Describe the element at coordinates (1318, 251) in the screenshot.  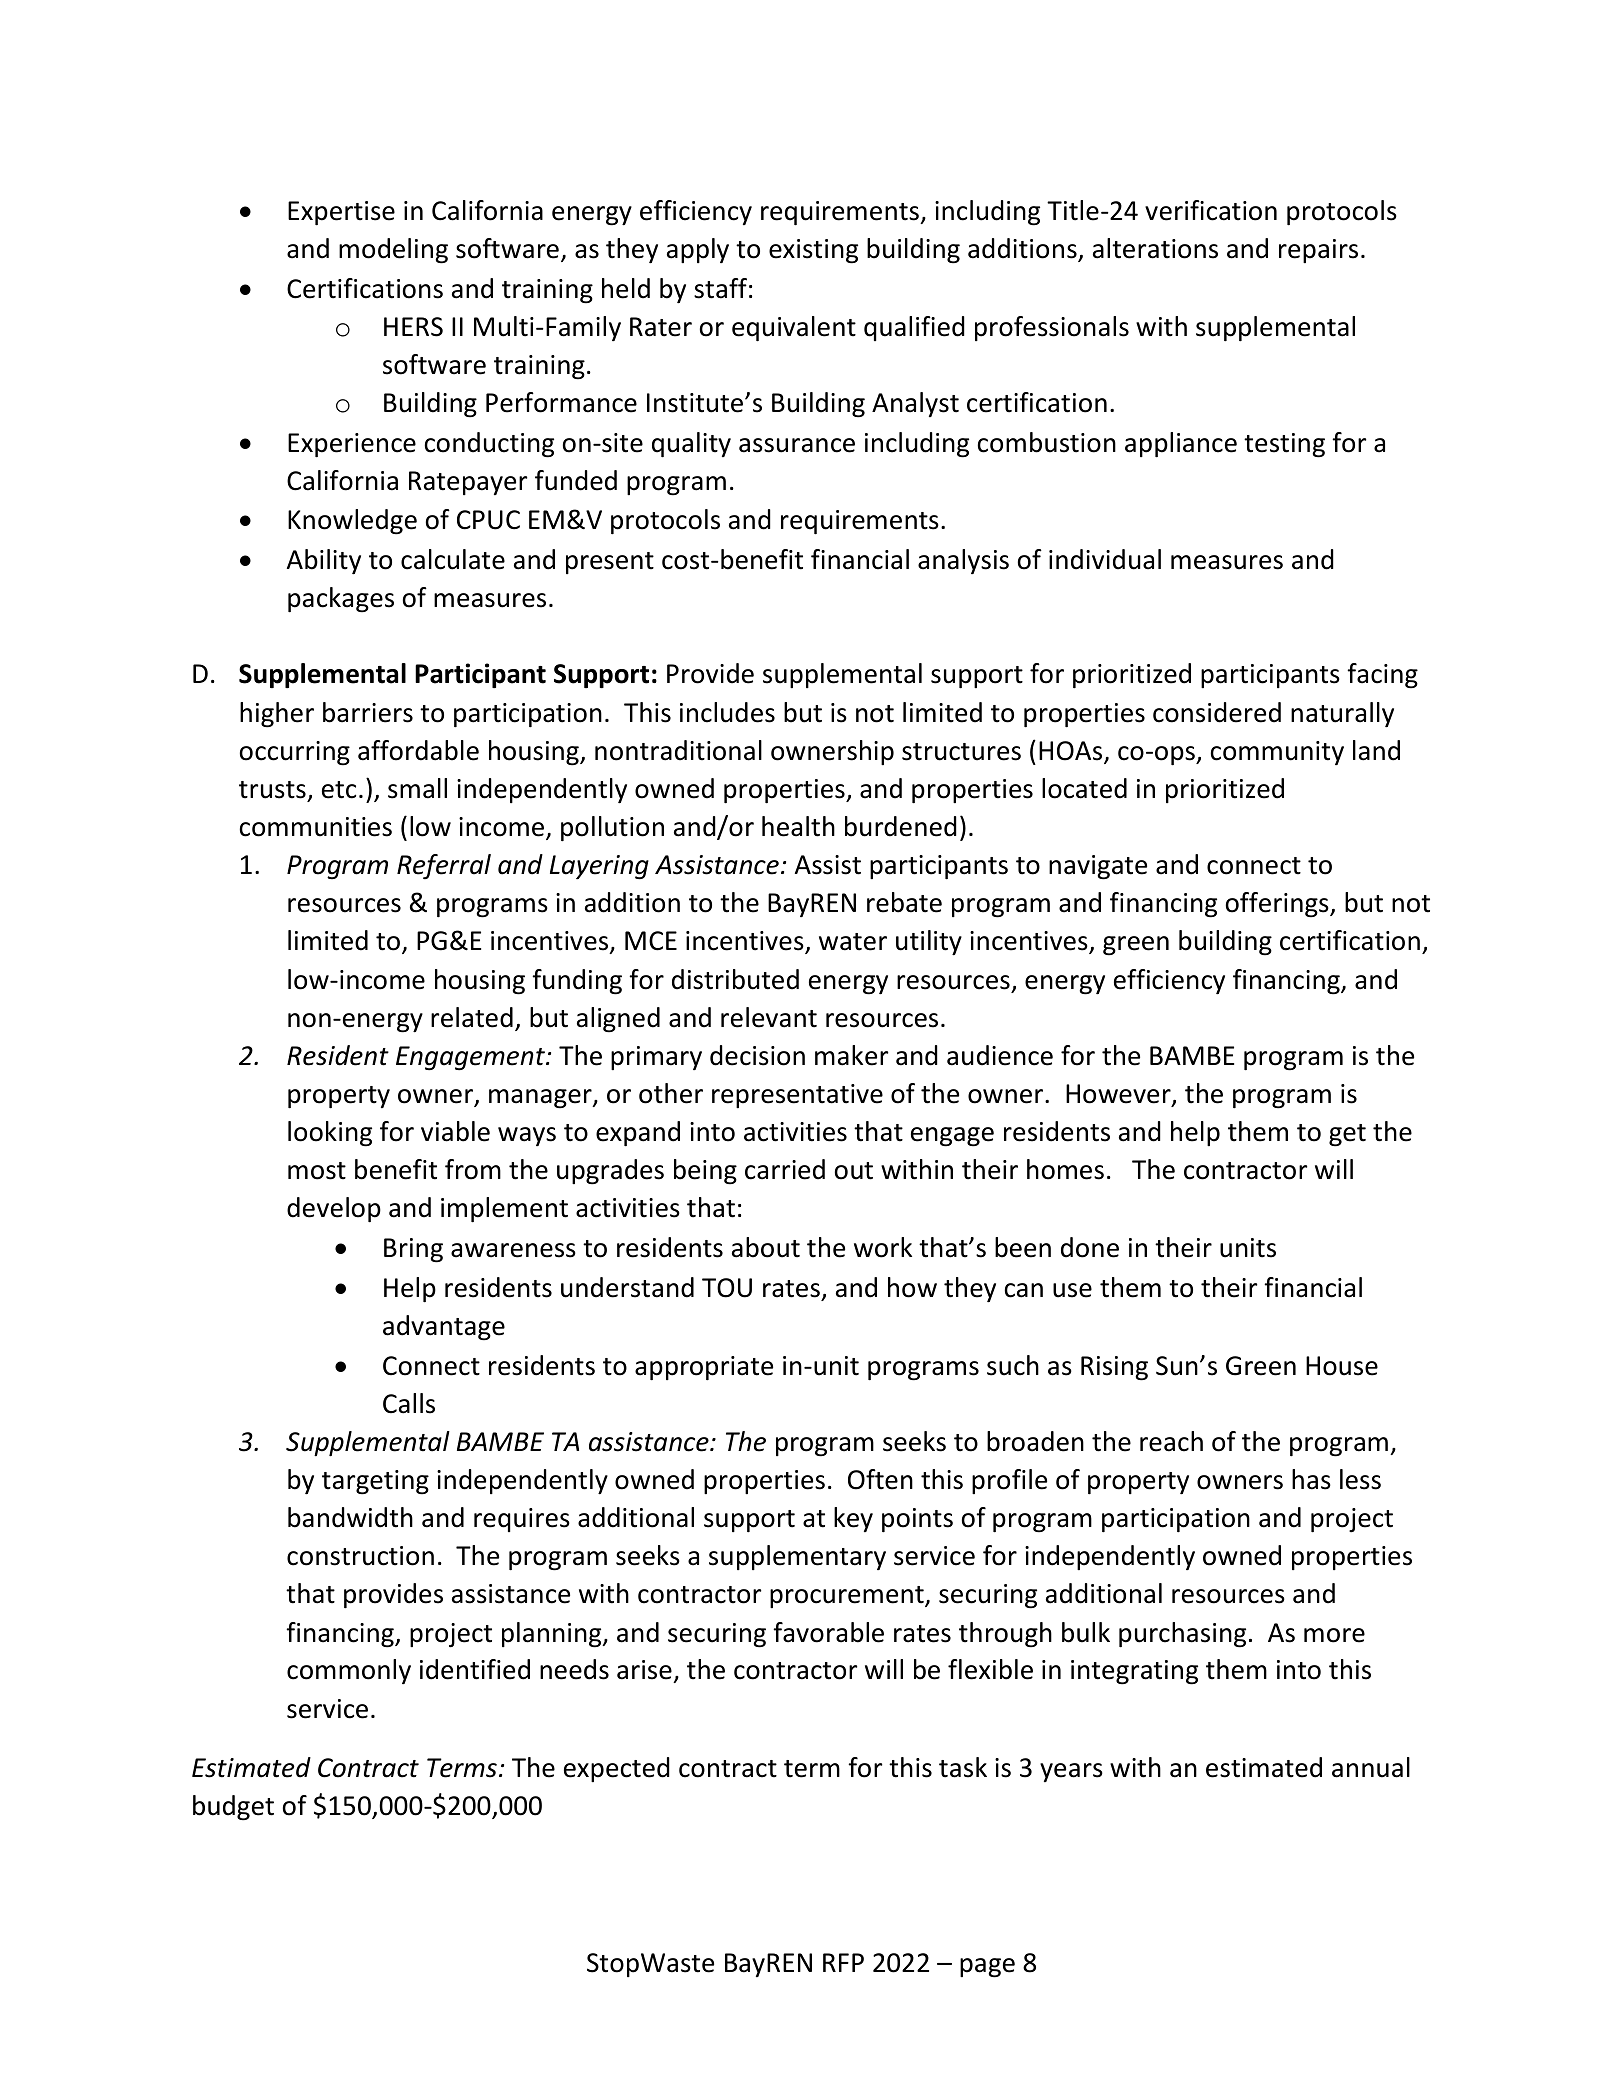
I see `repairs` at that location.
